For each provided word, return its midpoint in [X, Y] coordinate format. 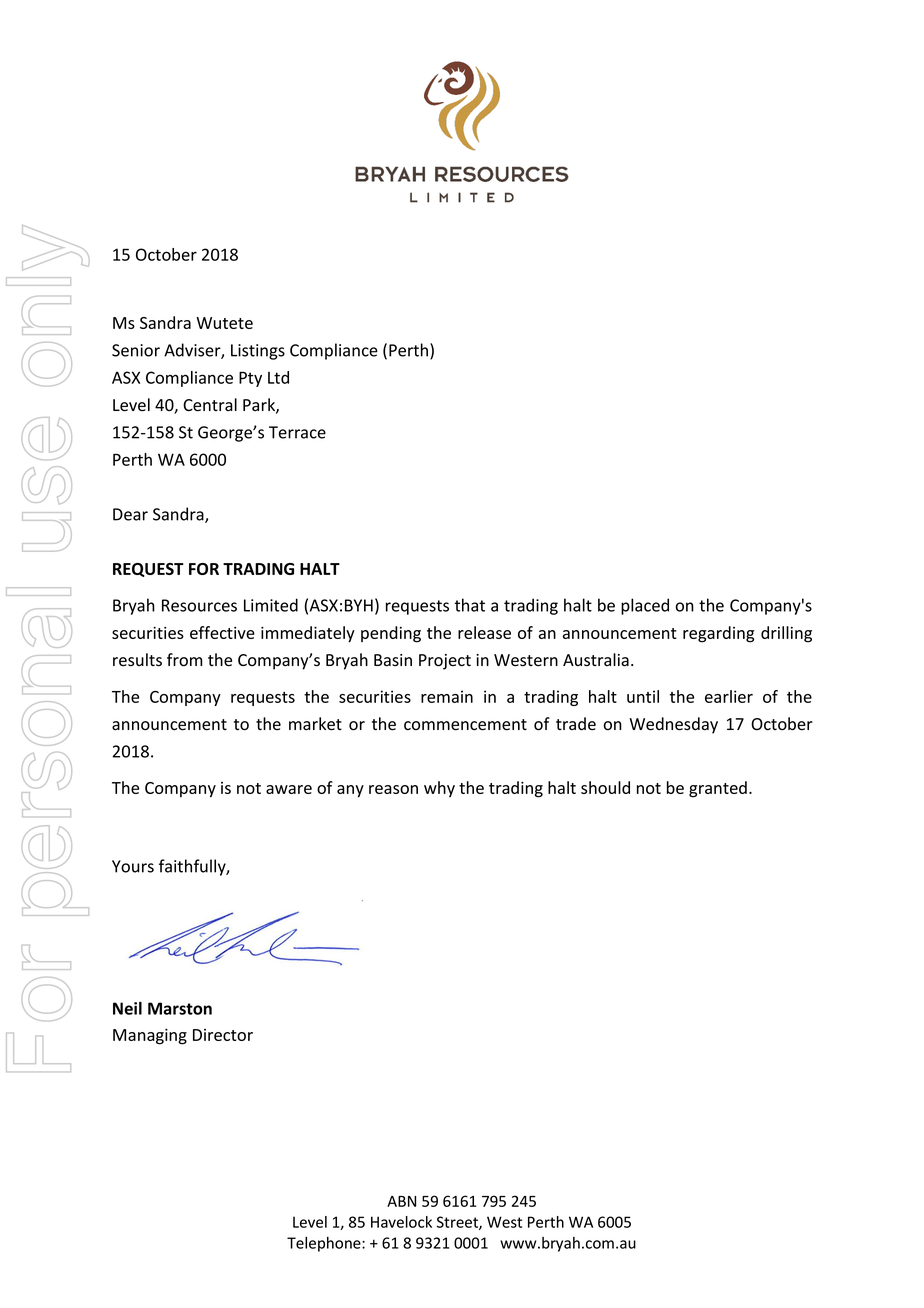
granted [718, 789]
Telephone [325, 1244]
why [439, 789]
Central [210, 405]
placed [645, 606]
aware [289, 789]
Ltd [278, 377]
